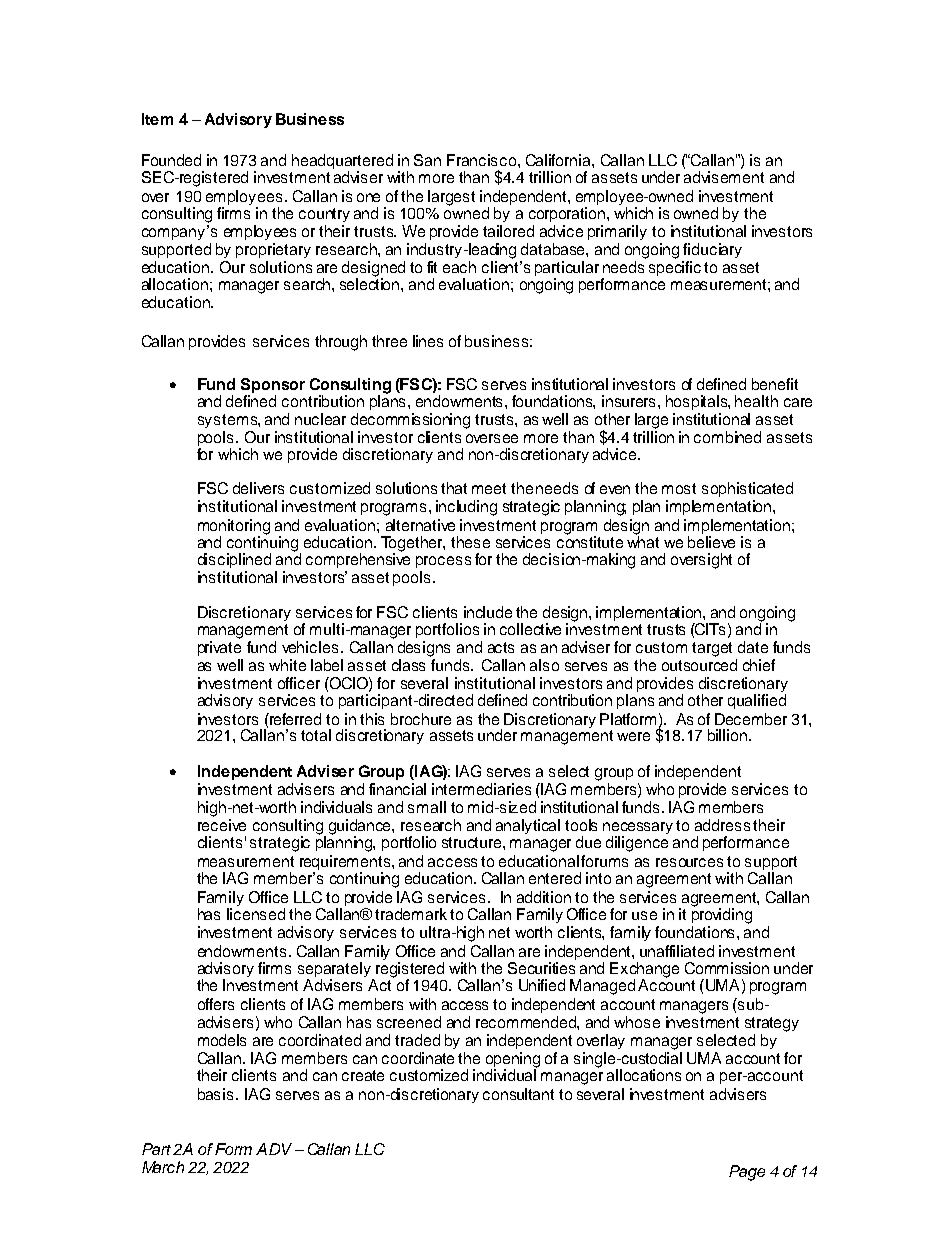  Describe the element at coordinates (481, 789) in the screenshot. I see `intermediaries` at that location.
